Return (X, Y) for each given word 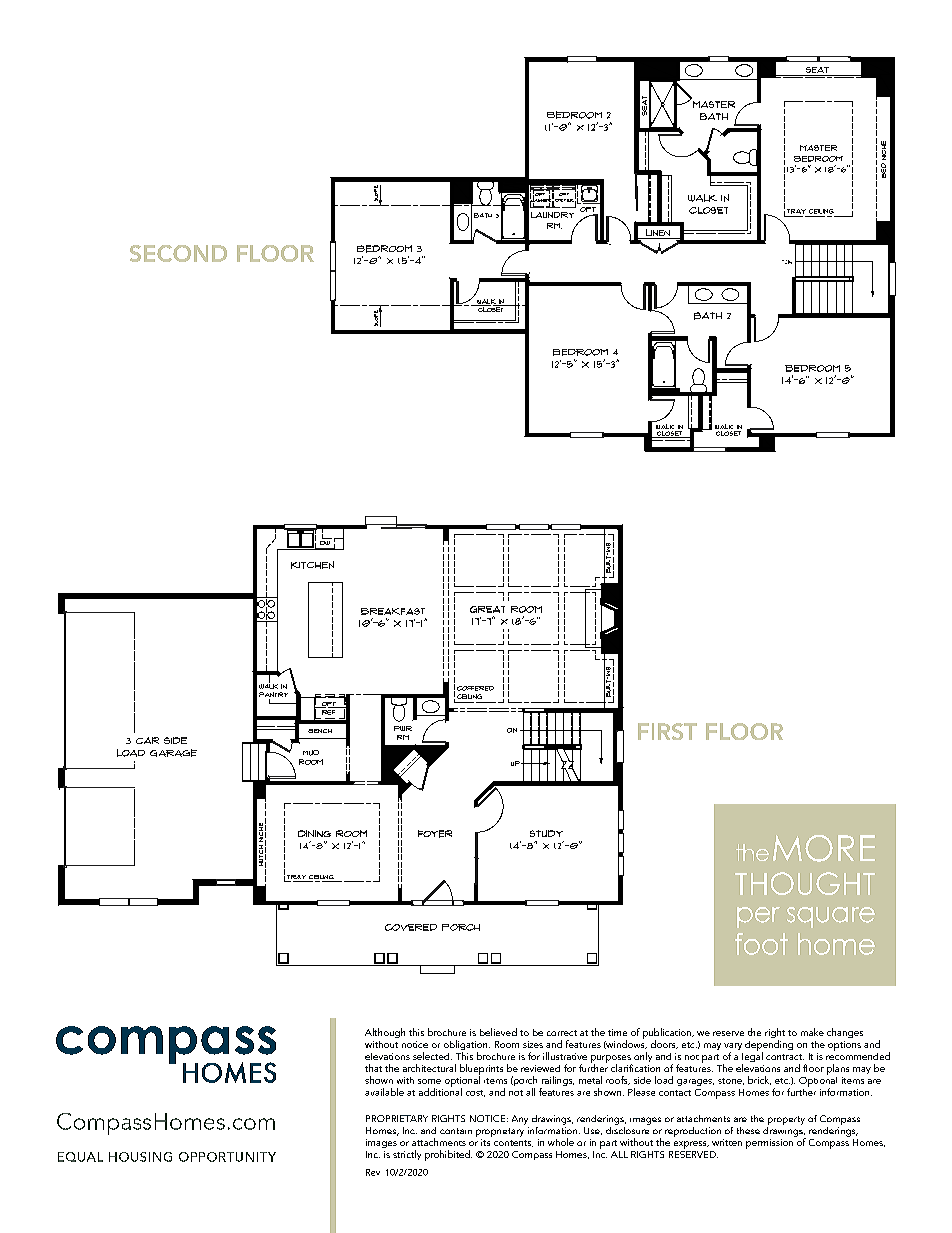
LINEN (658, 234)
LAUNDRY (552, 215)
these (748, 1130)
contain (456, 1131)
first (667, 731)
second (178, 253)
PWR (403, 728)
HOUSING (140, 1157)
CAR (147, 740)
